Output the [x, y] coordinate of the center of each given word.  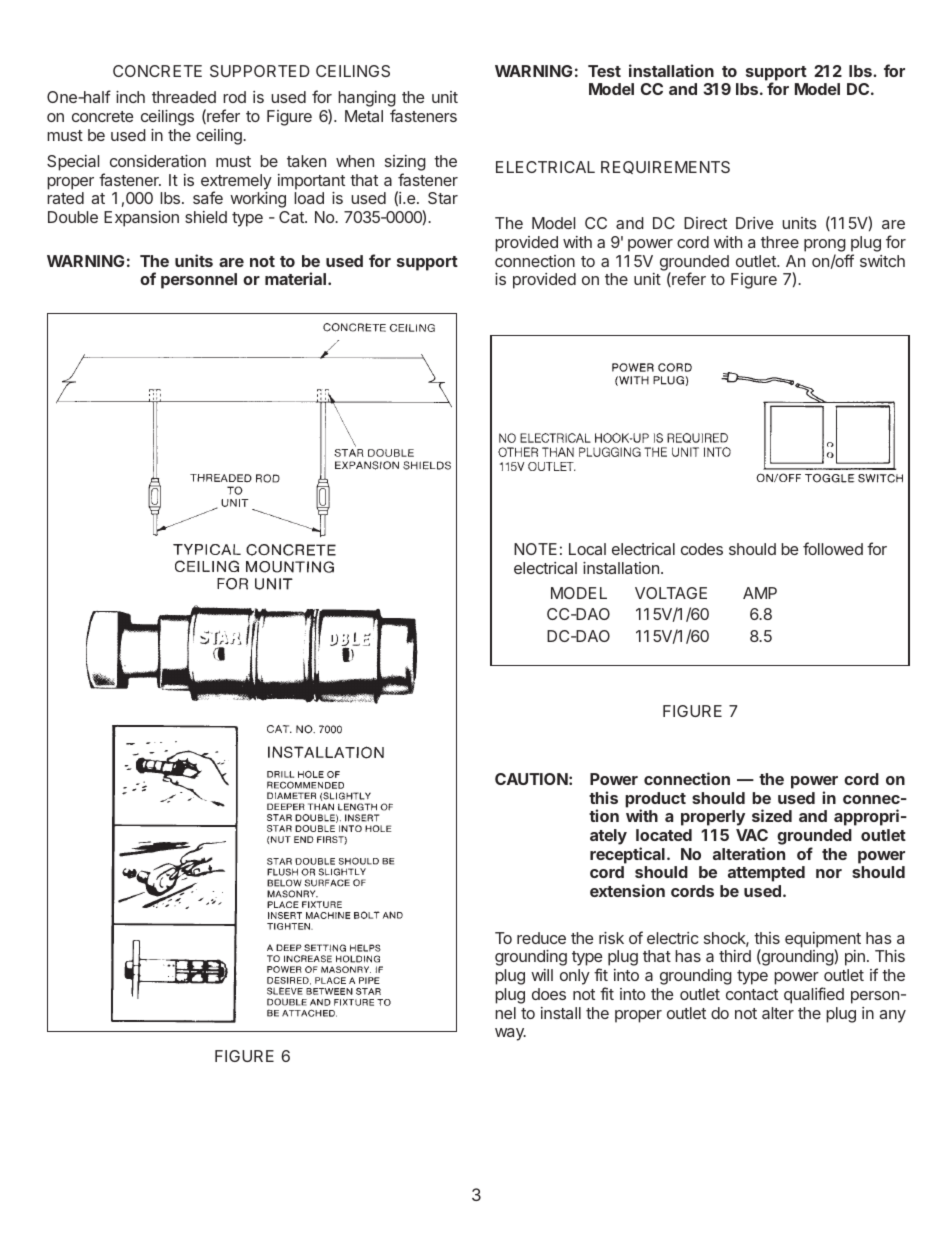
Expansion [141, 219]
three [780, 242]
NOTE [535, 549]
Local [587, 549]
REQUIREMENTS [665, 167]
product [655, 801]
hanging [367, 100]
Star [443, 198]
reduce [541, 938]
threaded [184, 97]
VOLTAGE [671, 593]
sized [772, 815]
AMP [760, 593]
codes [702, 549]
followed [833, 548]
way [510, 1034]
